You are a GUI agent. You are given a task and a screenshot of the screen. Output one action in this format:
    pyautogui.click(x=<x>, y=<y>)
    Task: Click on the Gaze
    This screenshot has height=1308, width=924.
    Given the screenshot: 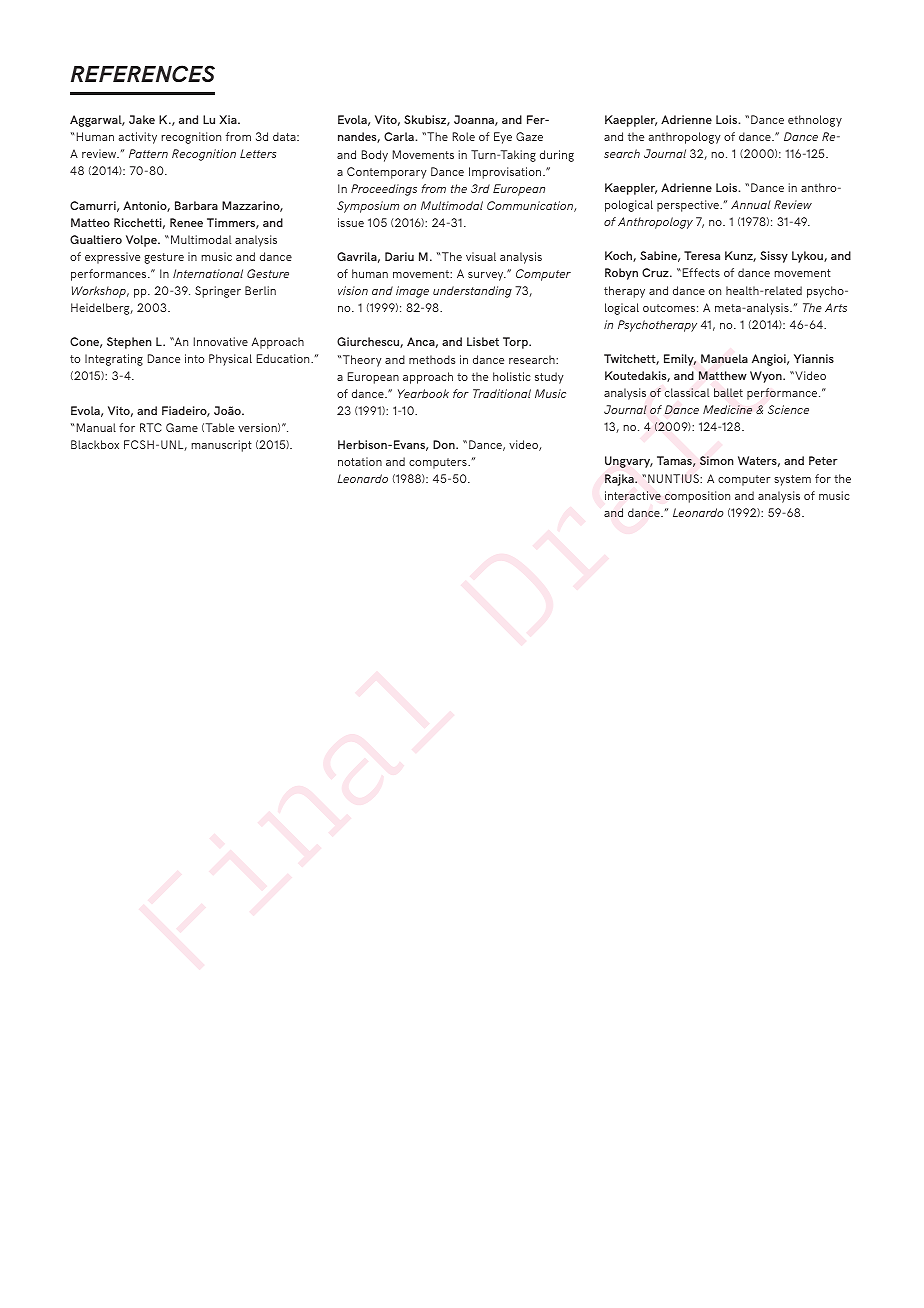 What is the action you would take?
    pyautogui.click(x=529, y=136)
